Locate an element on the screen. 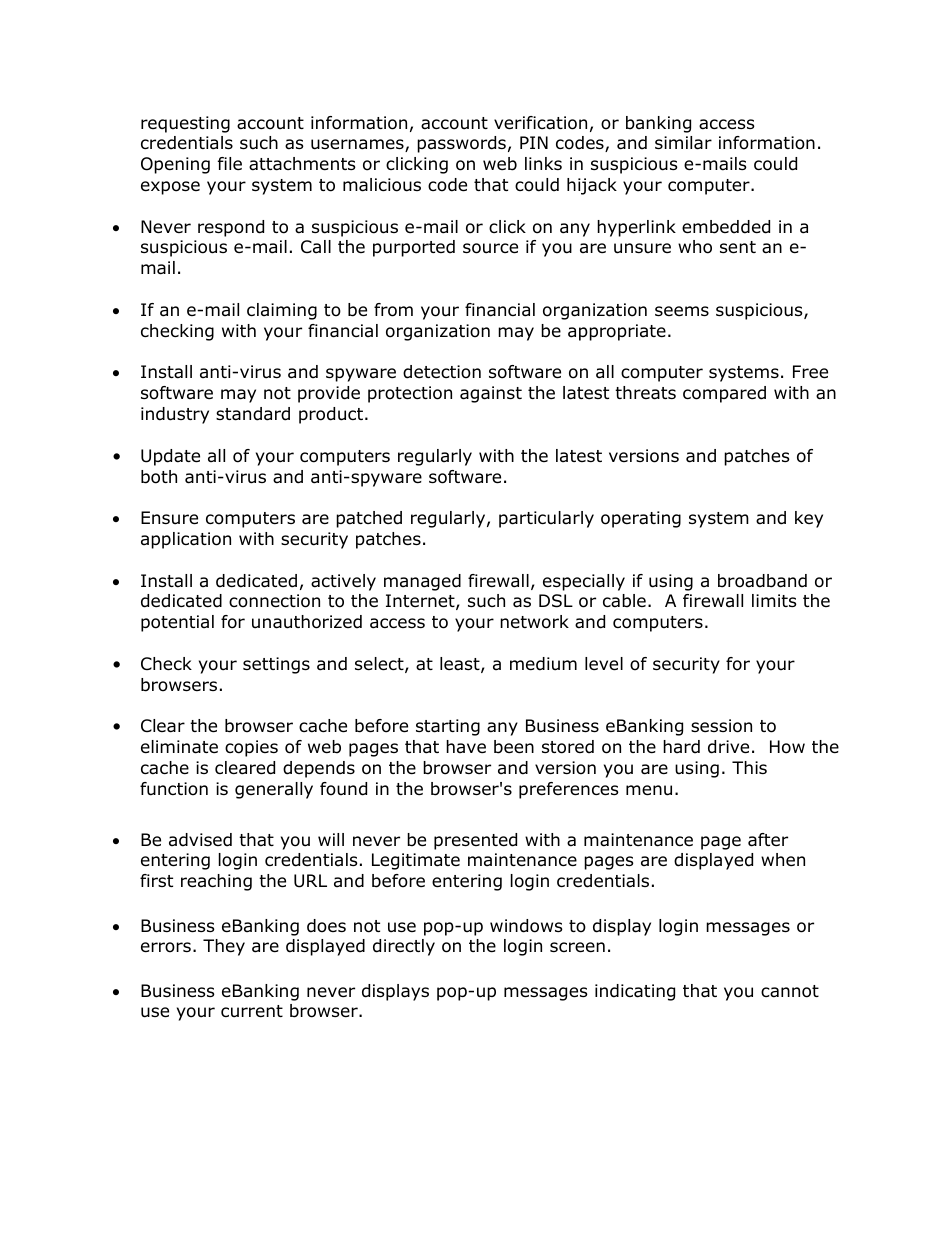 The height and width of the screenshot is (1233, 952). application is located at coordinates (186, 540).
